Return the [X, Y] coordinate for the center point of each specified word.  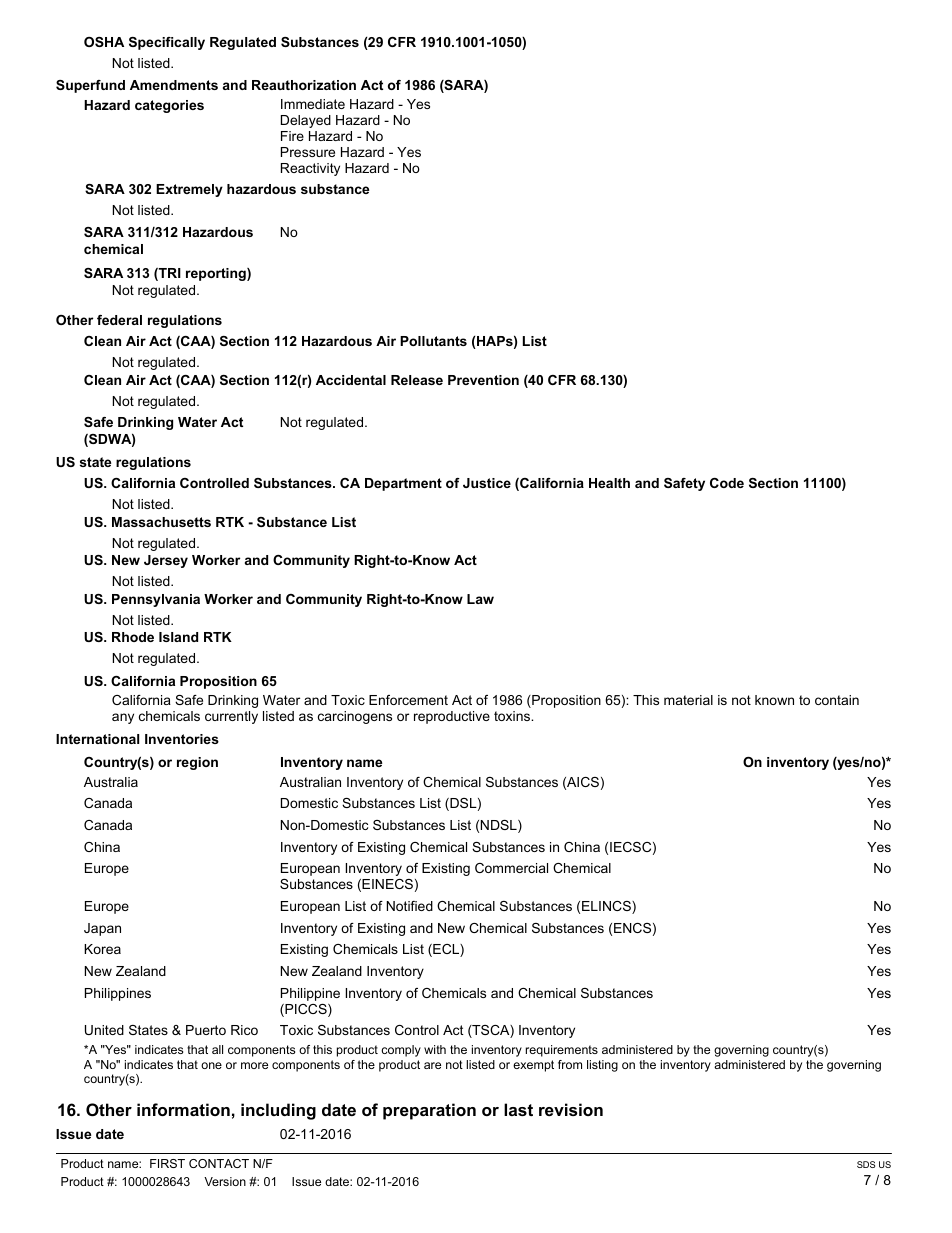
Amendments [174, 85]
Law [480, 599]
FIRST [167, 1163]
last [518, 1109]
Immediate [313, 104]
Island [178, 637]
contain [837, 700]
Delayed [306, 121]
